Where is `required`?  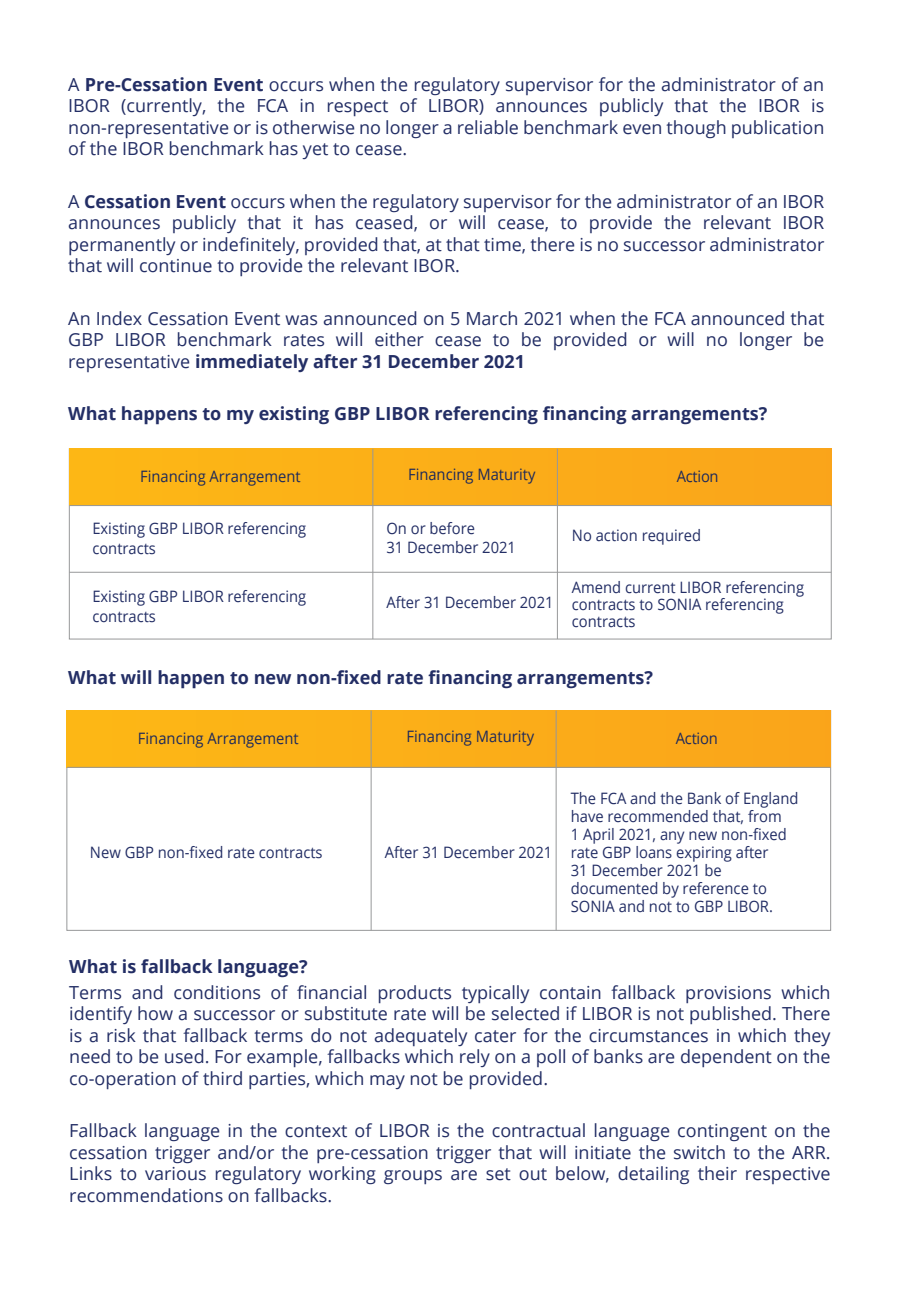
required is located at coordinates (671, 537).
